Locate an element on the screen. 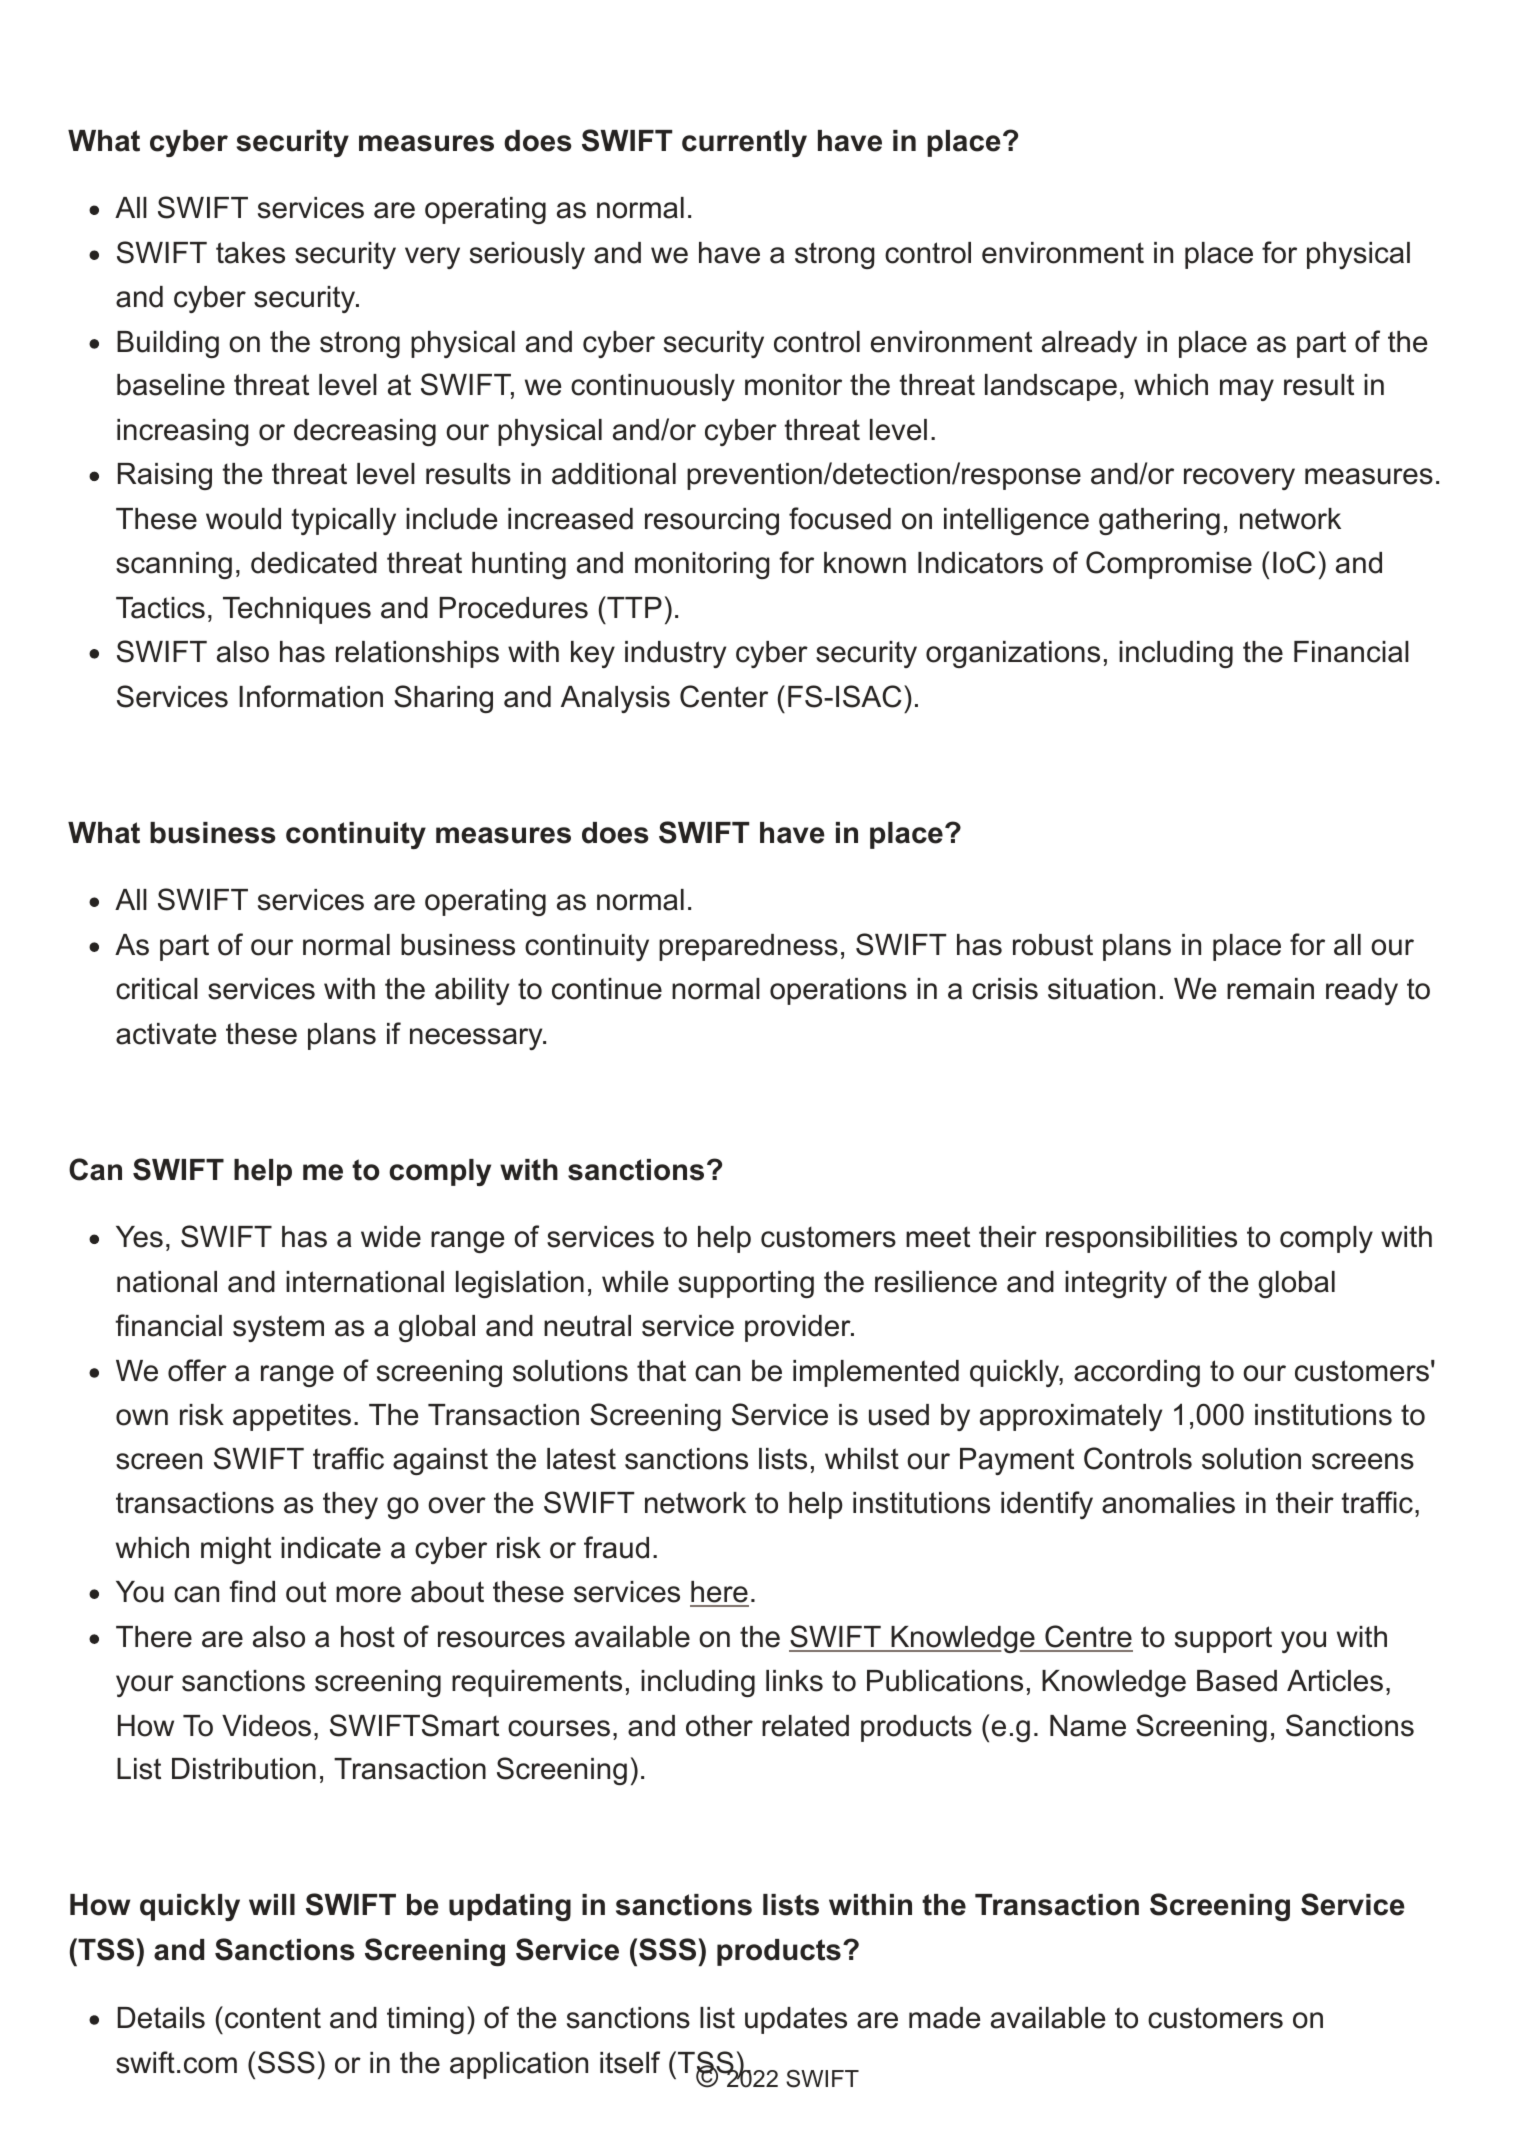  Techniques is located at coordinates (297, 610).
